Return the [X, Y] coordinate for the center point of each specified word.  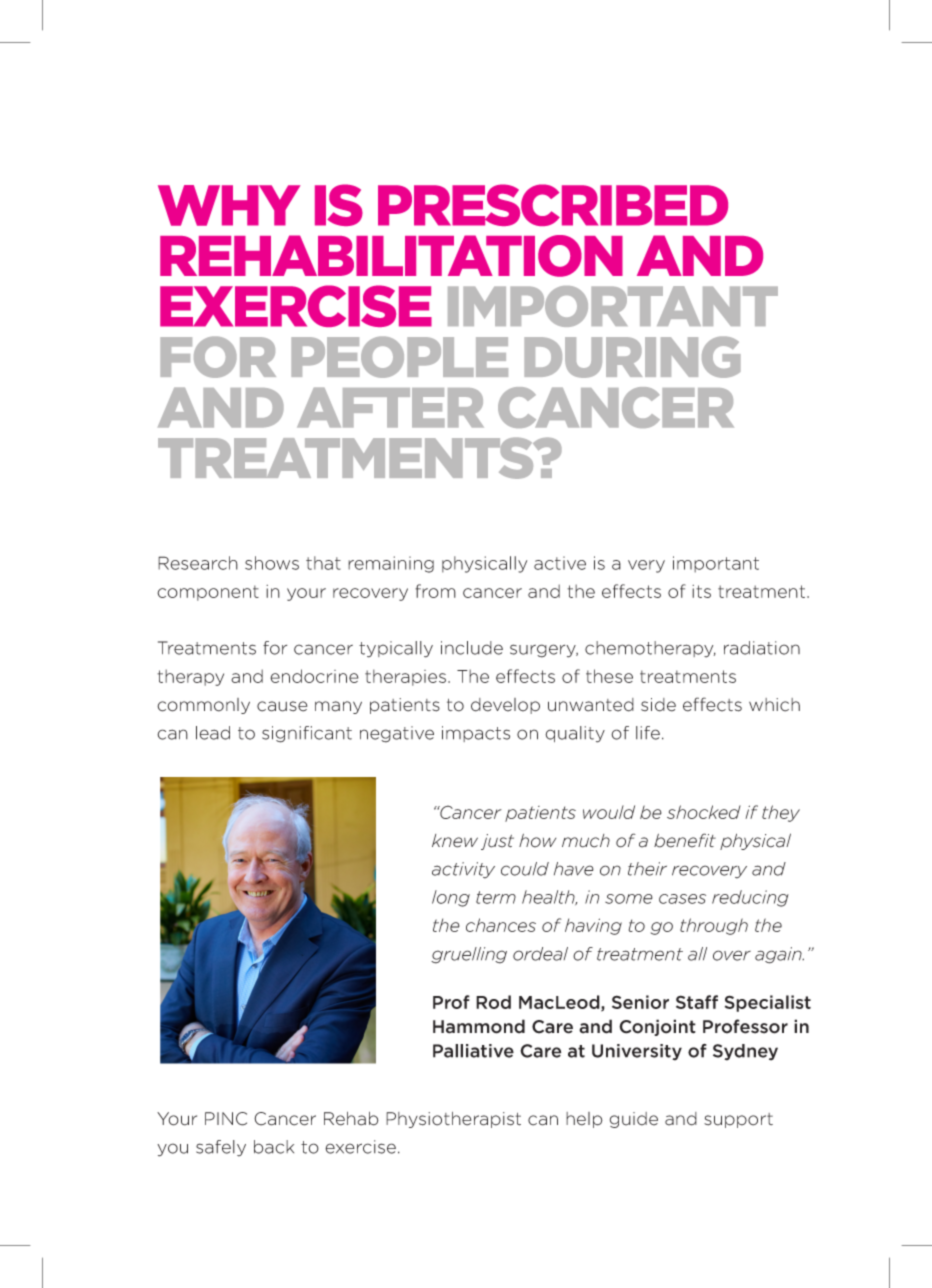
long [451, 898]
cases [682, 899]
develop [505, 706]
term [496, 897]
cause [282, 706]
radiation [762, 648]
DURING [632, 357]
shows [272, 563]
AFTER [390, 407]
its [701, 591]
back [274, 1147]
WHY [229, 205]
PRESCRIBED [553, 205]
